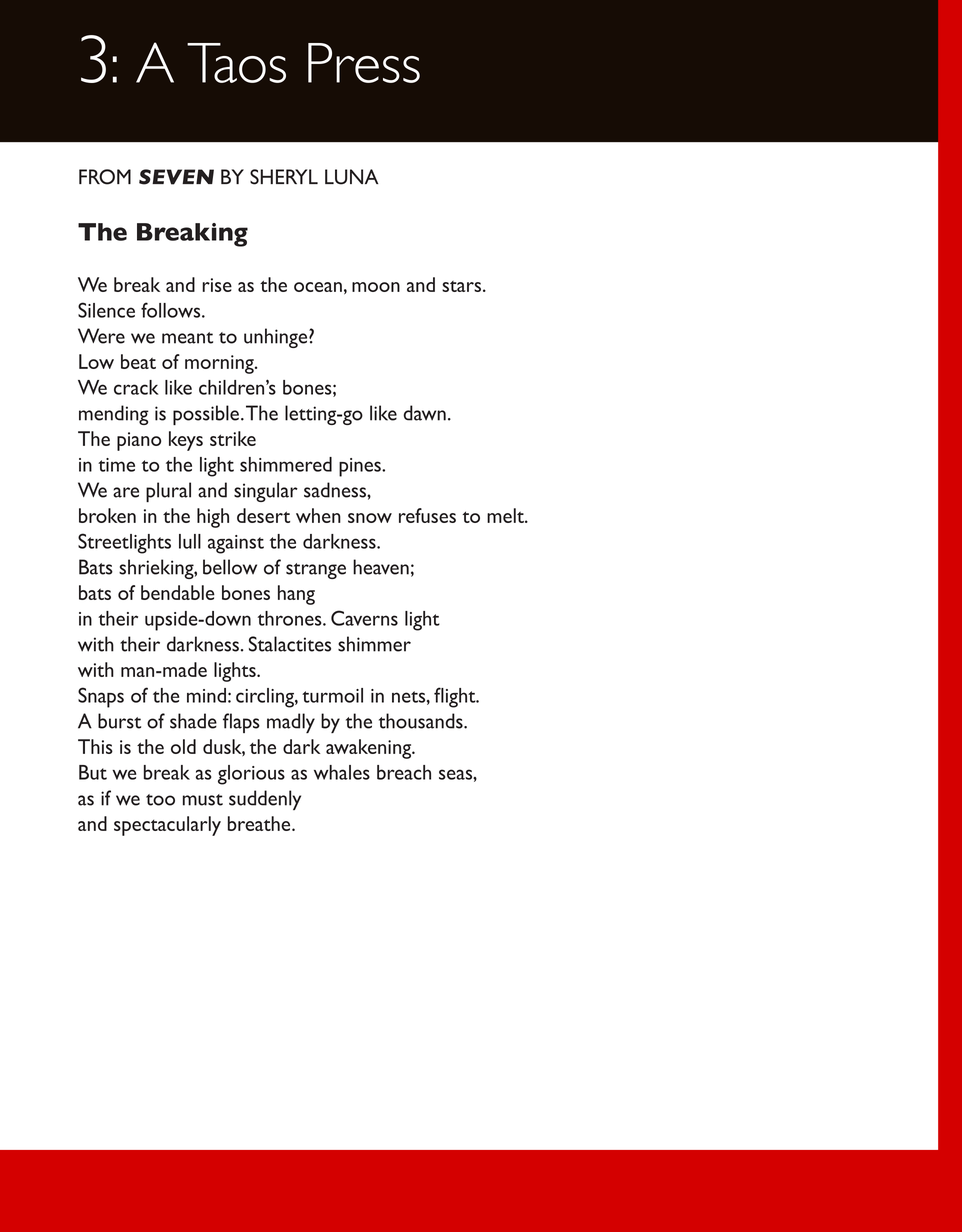  What do you see at coordinates (101, 697) in the page?
I see `Snaps` at bounding box center [101, 697].
